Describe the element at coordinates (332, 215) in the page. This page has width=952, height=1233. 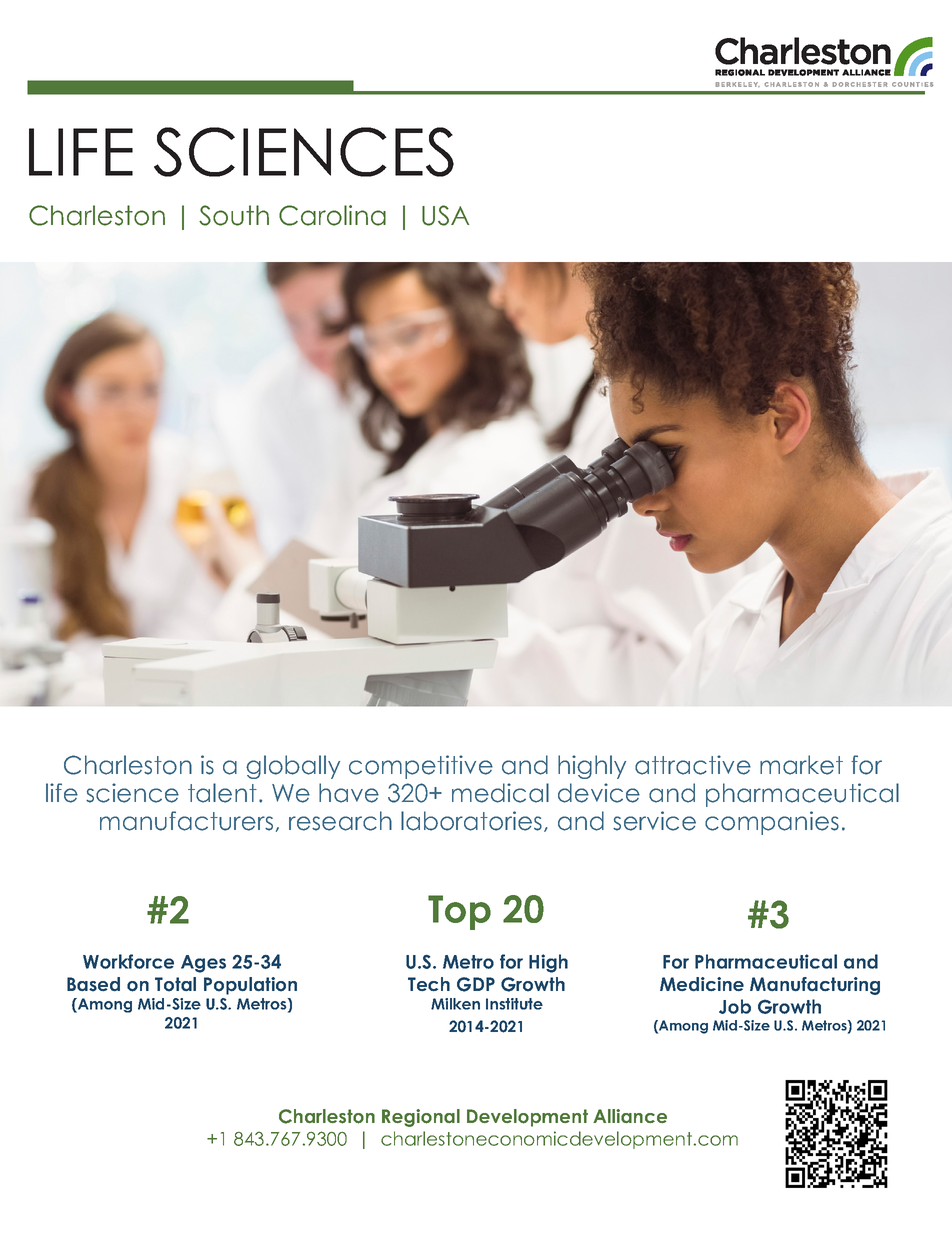
I see `Carolina` at that location.
